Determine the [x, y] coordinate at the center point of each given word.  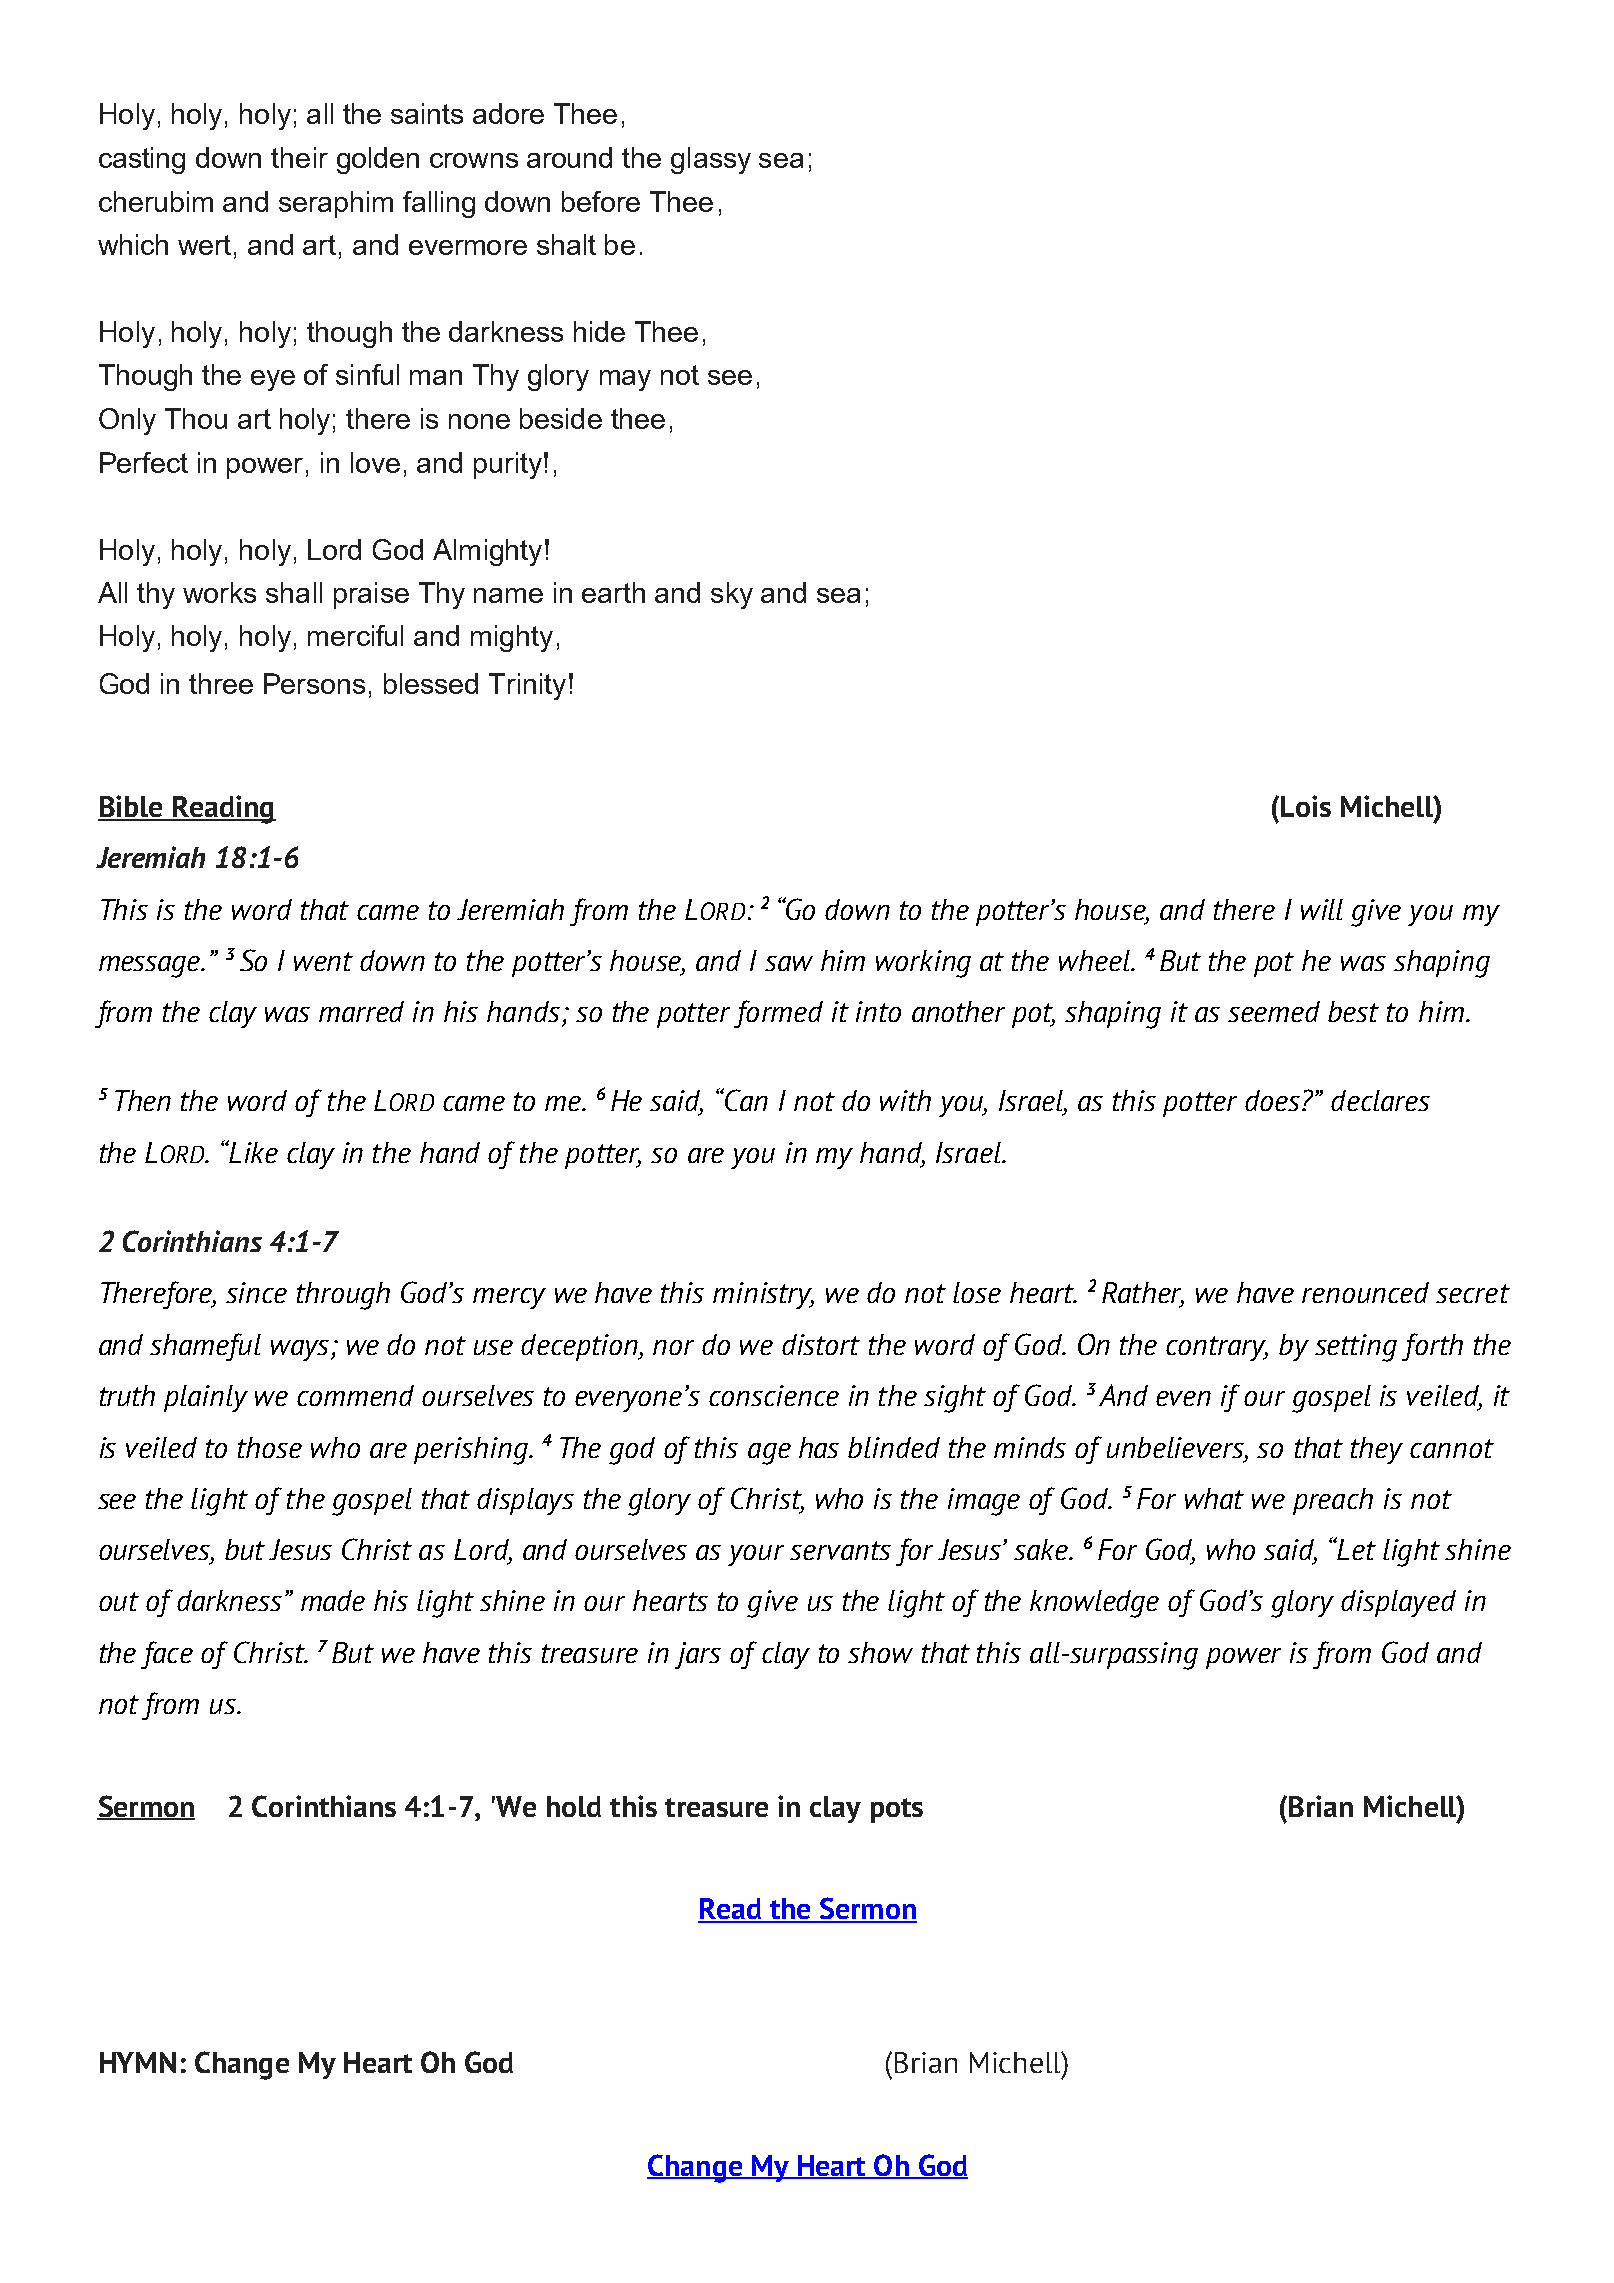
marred [361, 1011]
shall [294, 592]
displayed [1398, 1603]
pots [897, 1810]
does [1274, 1100]
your [756, 1555]
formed [778, 1014]
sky [732, 595]
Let [1356, 1548]
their [299, 157]
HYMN [138, 2062]
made [333, 1600]
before [601, 201]
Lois [1306, 806]
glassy [711, 160]
